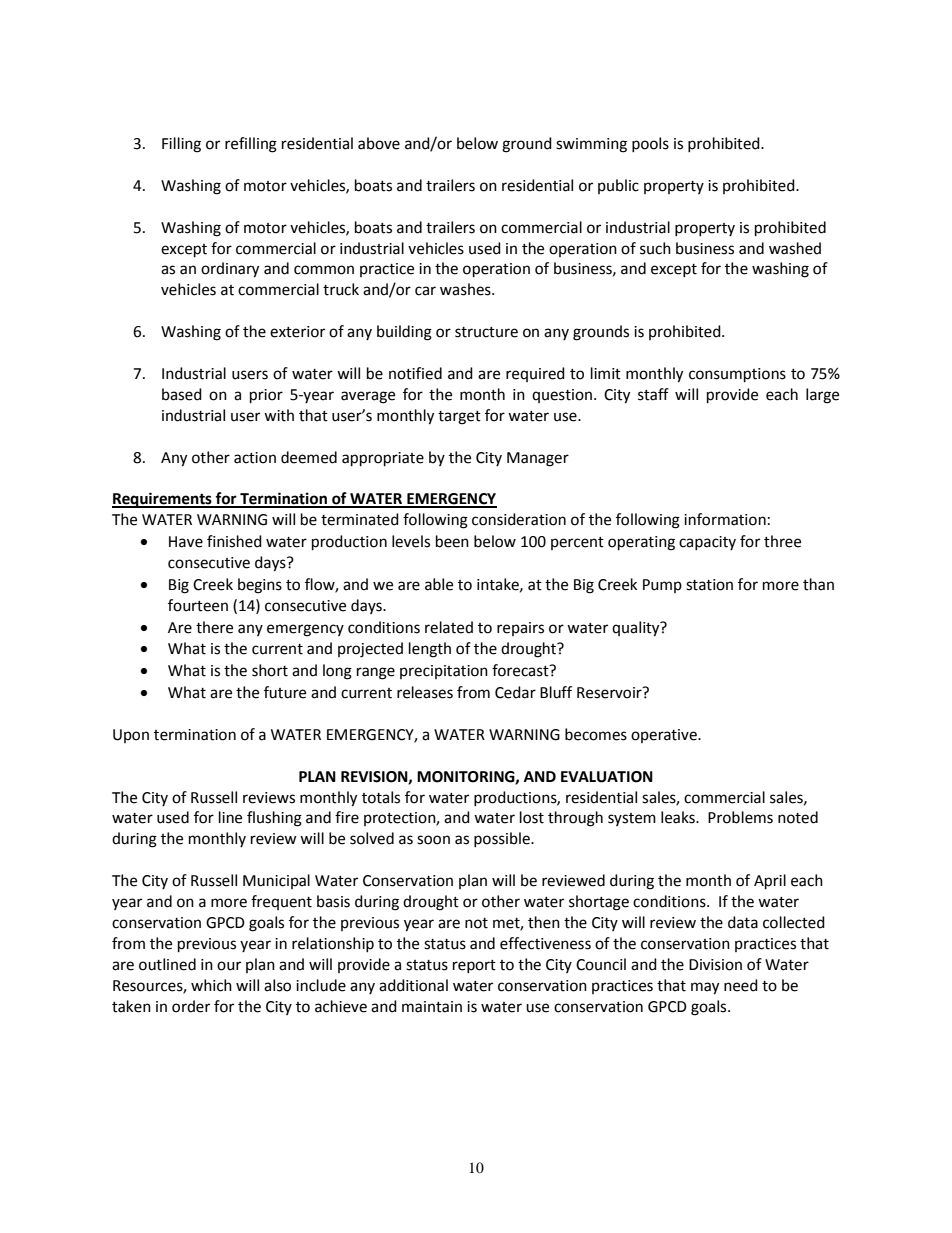 The width and height of the image is (952, 1233). Describe the element at coordinates (725, 519) in the image. I see `information` at that location.
